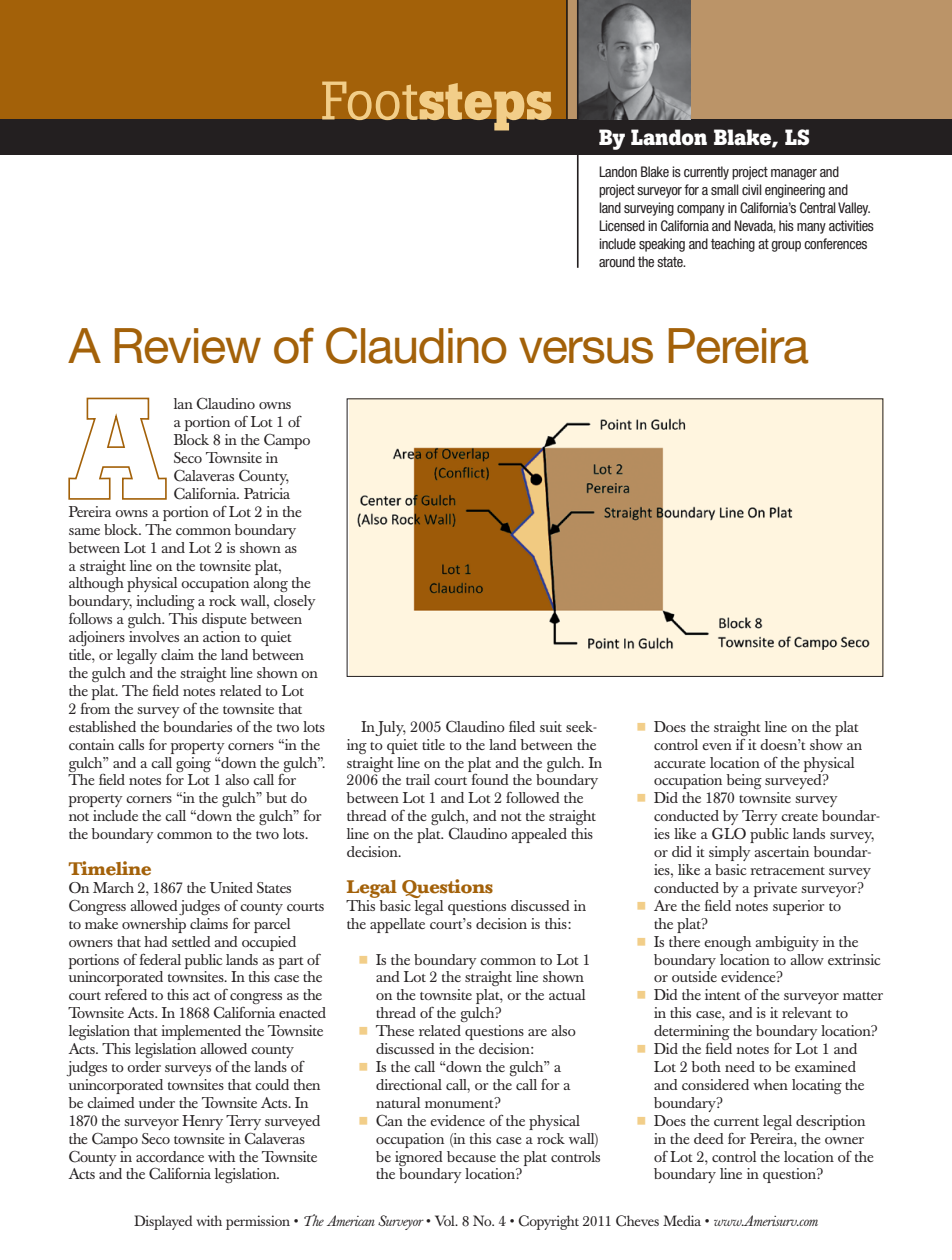 The image size is (952, 1260). Describe the element at coordinates (786, 246) in the screenshot. I see `group` at that location.
